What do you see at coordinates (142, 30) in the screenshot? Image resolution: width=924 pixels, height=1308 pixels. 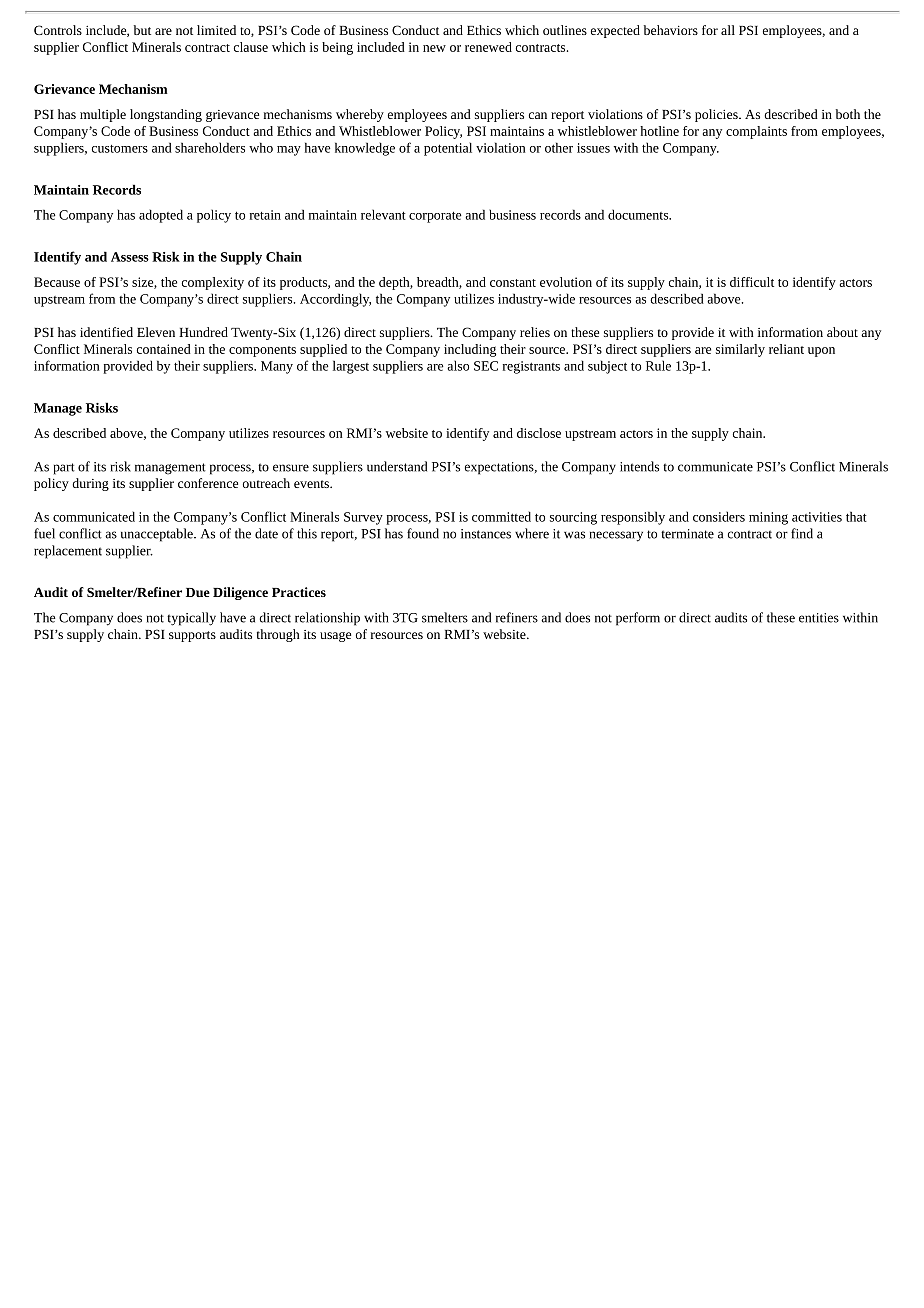 I see `but` at bounding box center [142, 30].
